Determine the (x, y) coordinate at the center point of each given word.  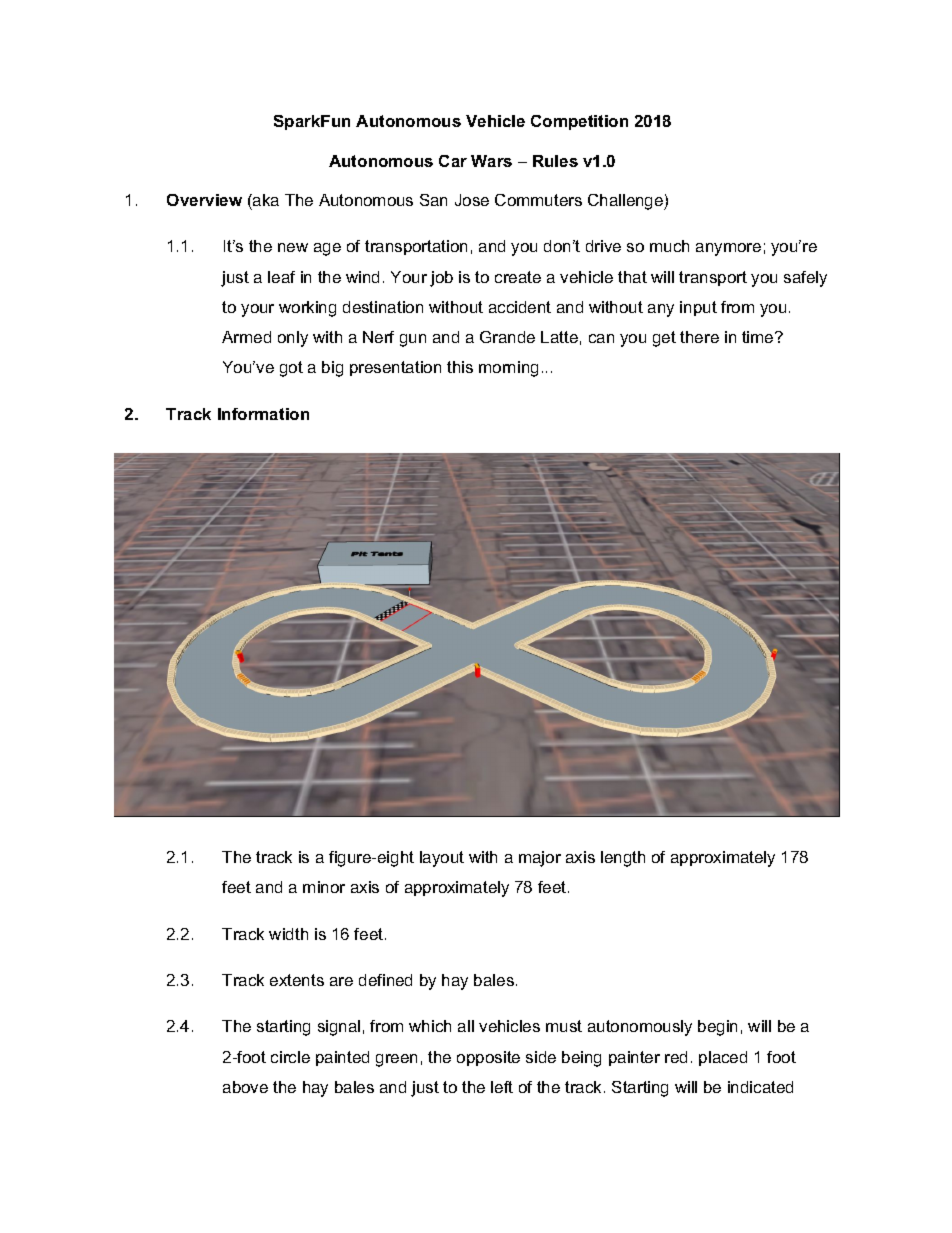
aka (265, 200)
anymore (728, 249)
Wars (491, 161)
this (460, 367)
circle (290, 1057)
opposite (488, 1058)
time (759, 337)
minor (324, 887)
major (540, 859)
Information (263, 414)
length (623, 859)
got (291, 369)
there (699, 337)
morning (508, 369)
